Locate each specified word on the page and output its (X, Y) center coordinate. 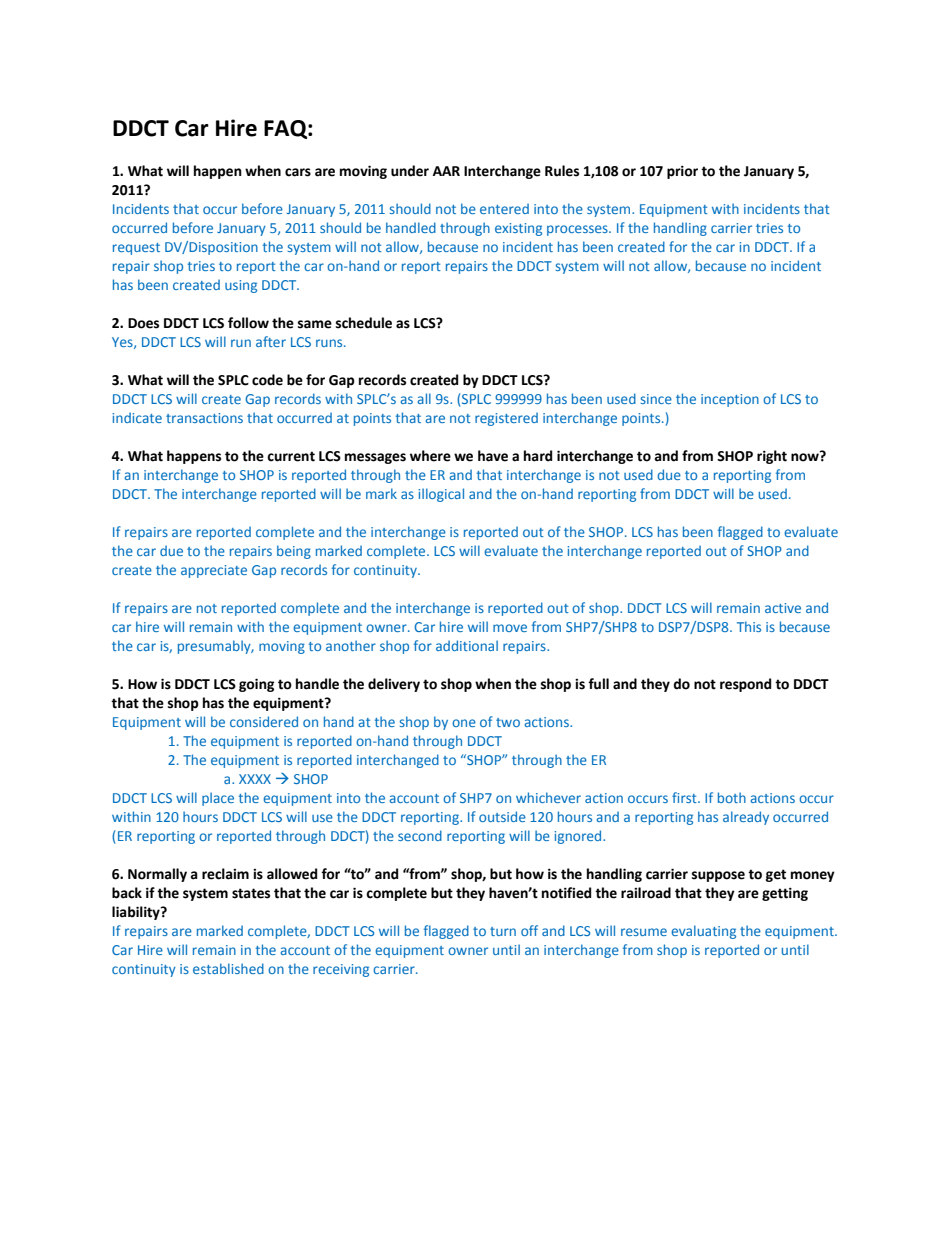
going (256, 685)
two (508, 722)
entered (504, 208)
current (291, 456)
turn (503, 931)
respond (745, 685)
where (430, 456)
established (228, 968)
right (772, 457)
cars (298, 172)
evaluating (703, 932)
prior (682, 172)
